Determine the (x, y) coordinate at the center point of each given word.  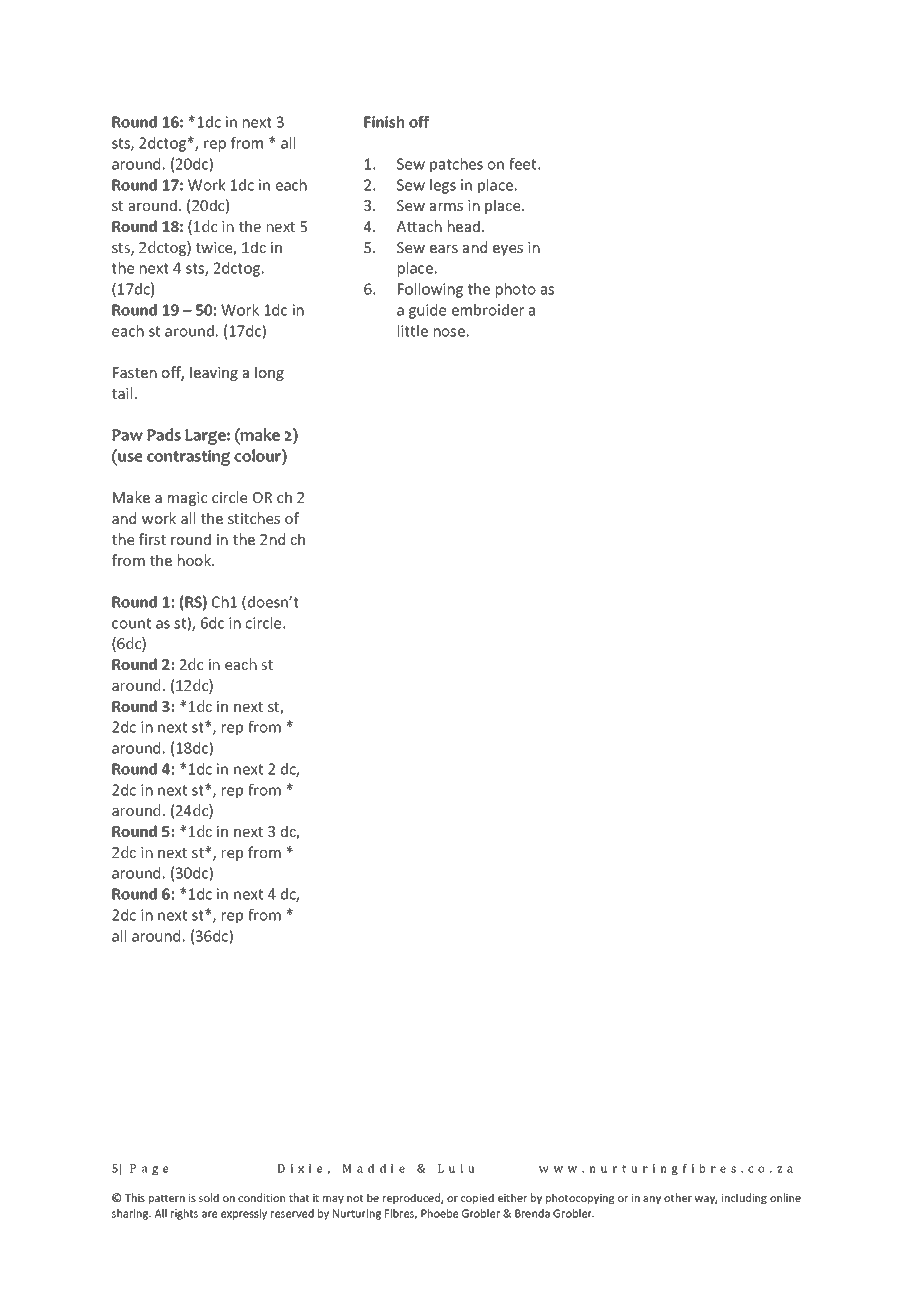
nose (449, 332)
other (678, 1197)
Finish (384, 122)
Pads (164, 434)
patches (456, 165)
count (131, 623)
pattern (167, 1199)
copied (477, 1198)
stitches (254, 518)
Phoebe (439, 1213)
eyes (508, 250)
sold (209, 1197)
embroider (488, 310)
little (413, 331)
